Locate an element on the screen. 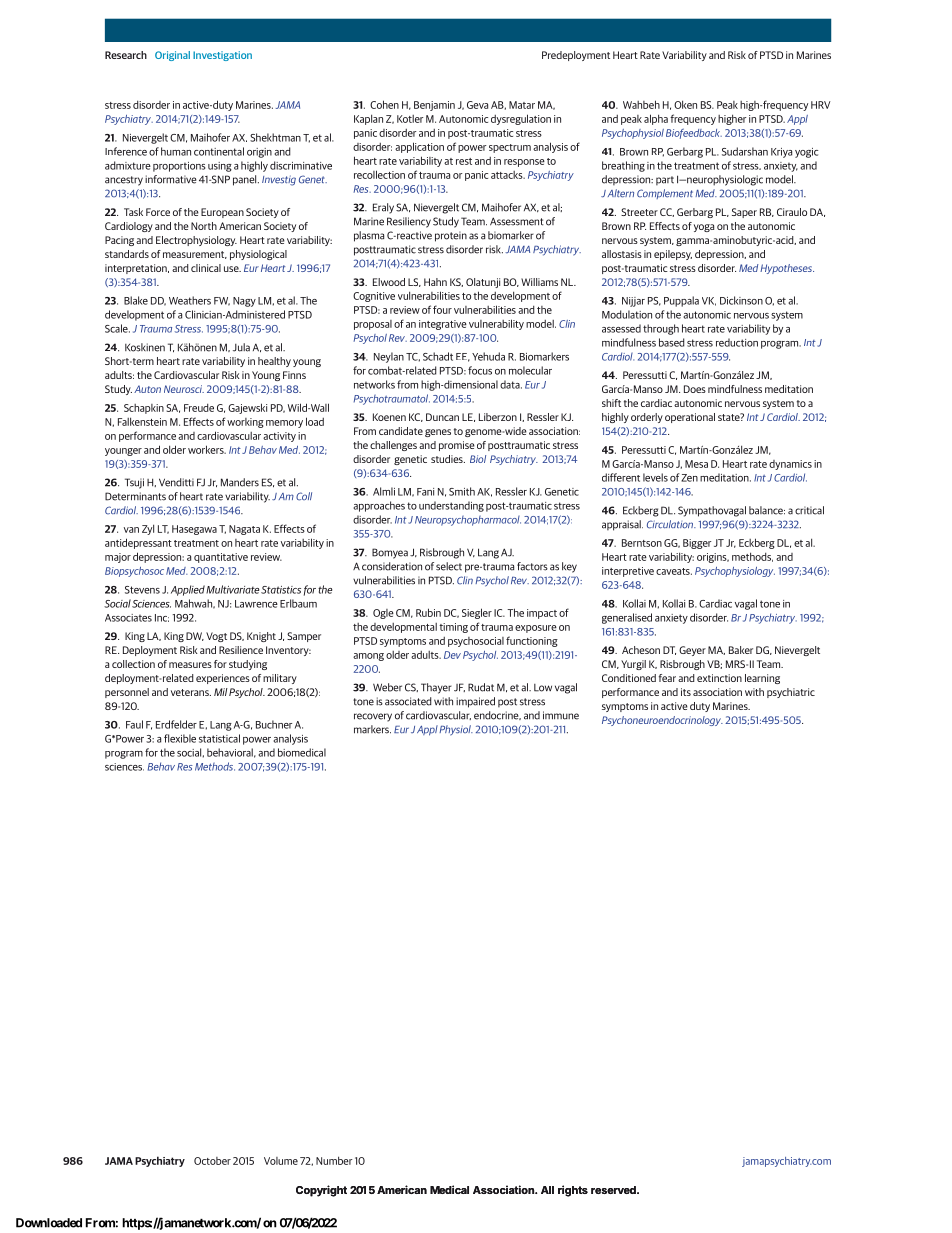  statistical is located at coordinates (219, 738).
